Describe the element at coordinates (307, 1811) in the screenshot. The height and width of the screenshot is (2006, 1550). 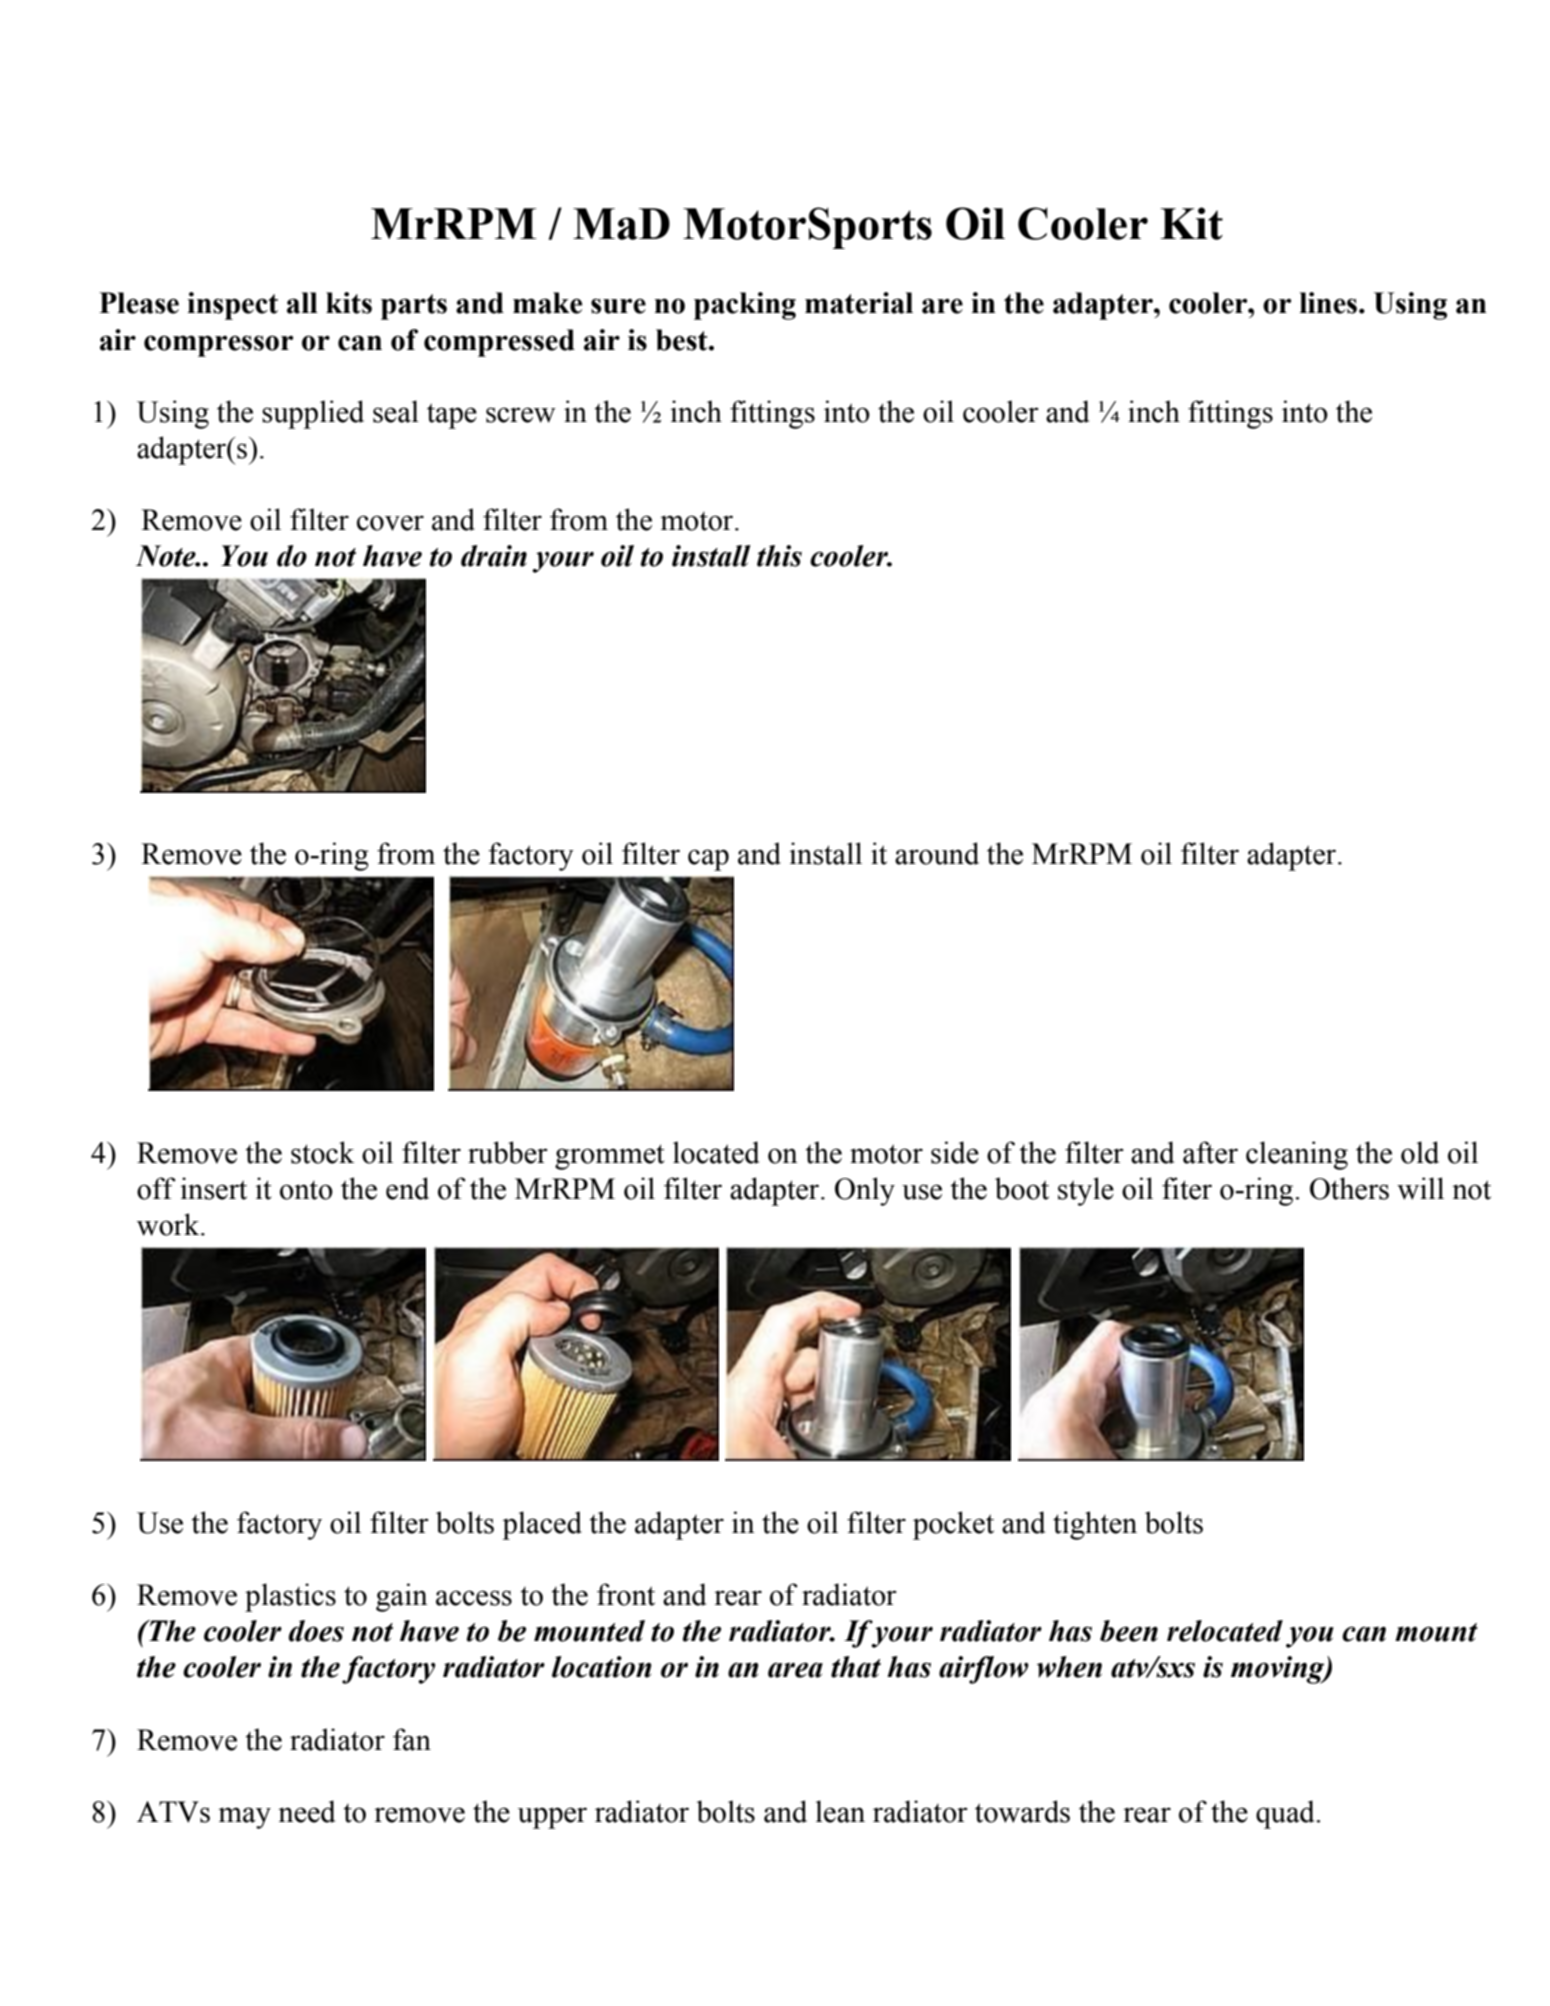
I see `need` at that location.
